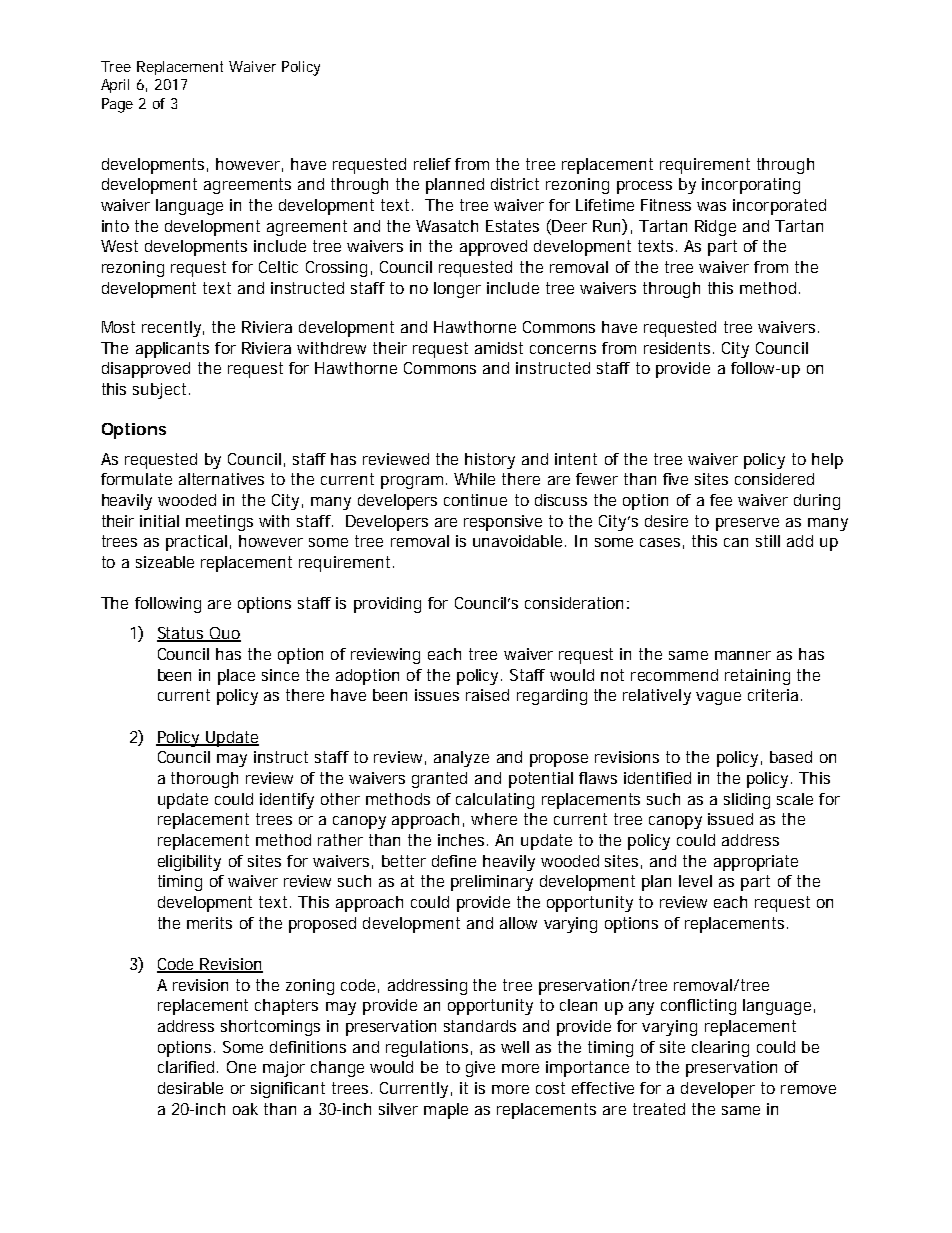 This page has height=1233, width=952. What do you see at coordinates (432, 164) in the page?
I see `relief` at bounding box center [432, 164].
